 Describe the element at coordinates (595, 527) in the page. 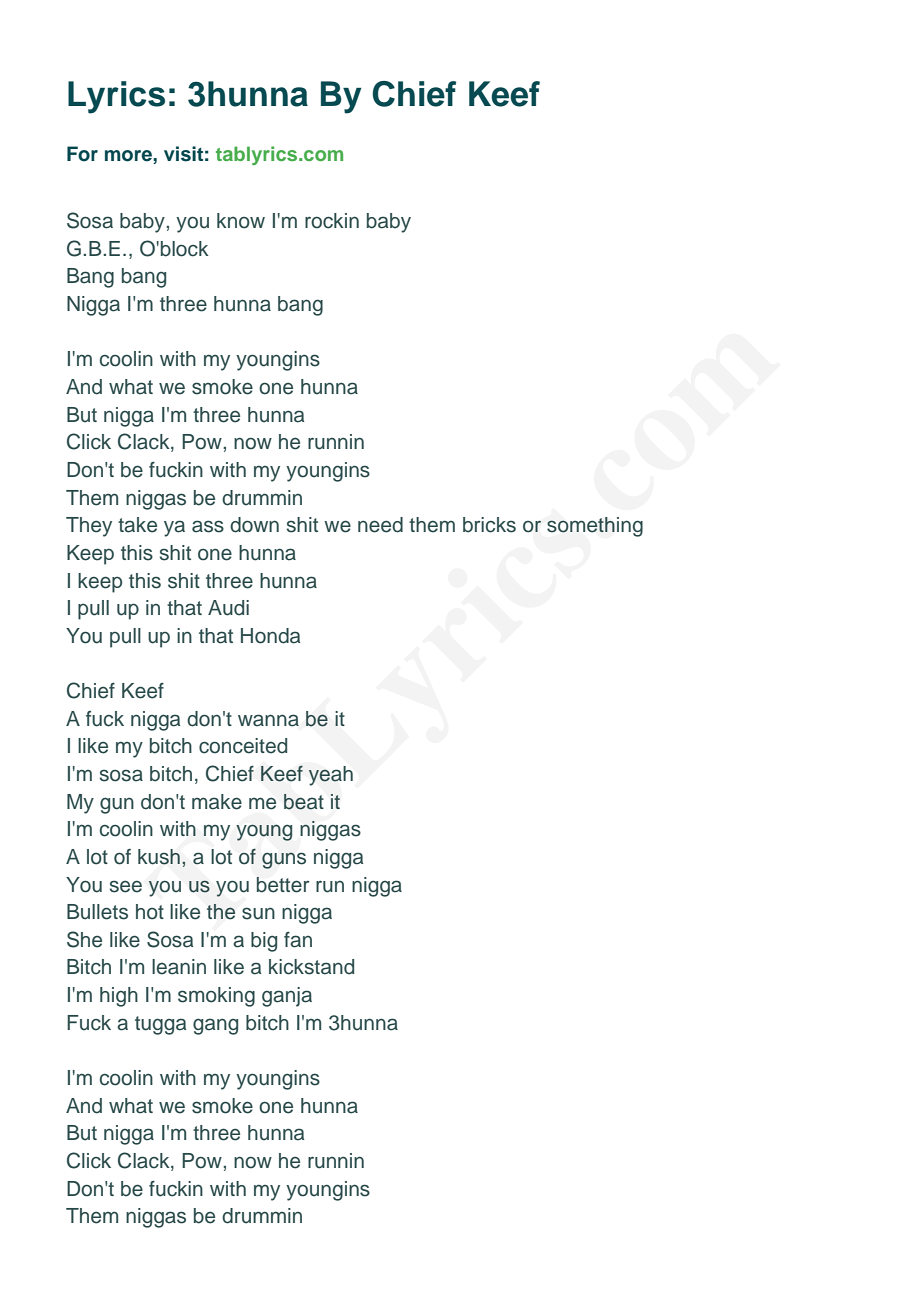

I see `something` at that location.
